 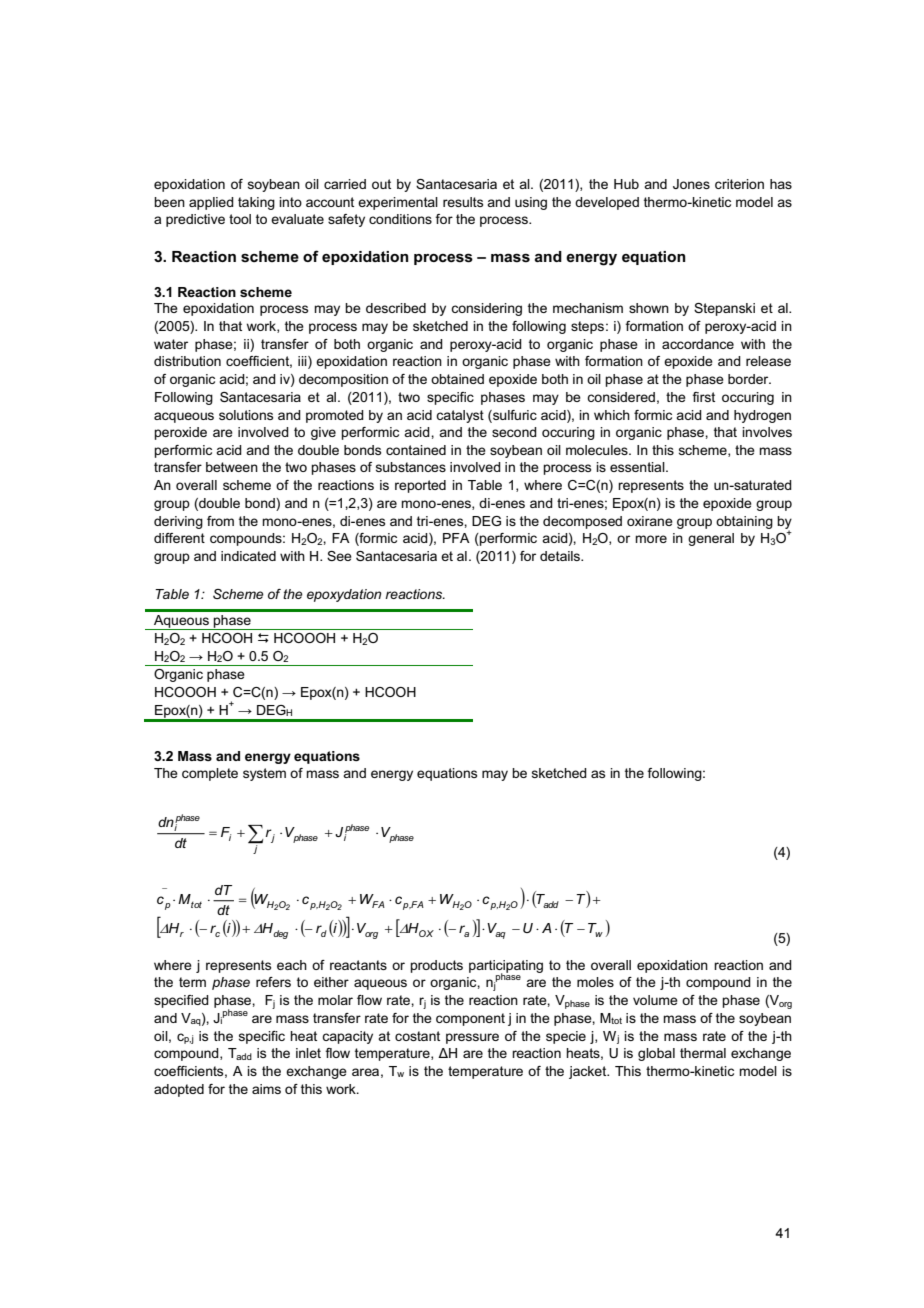 What do you see at coordinates (460, 416) in the screenshot?
I see `catalyst` at bounding box center [460, 416].
